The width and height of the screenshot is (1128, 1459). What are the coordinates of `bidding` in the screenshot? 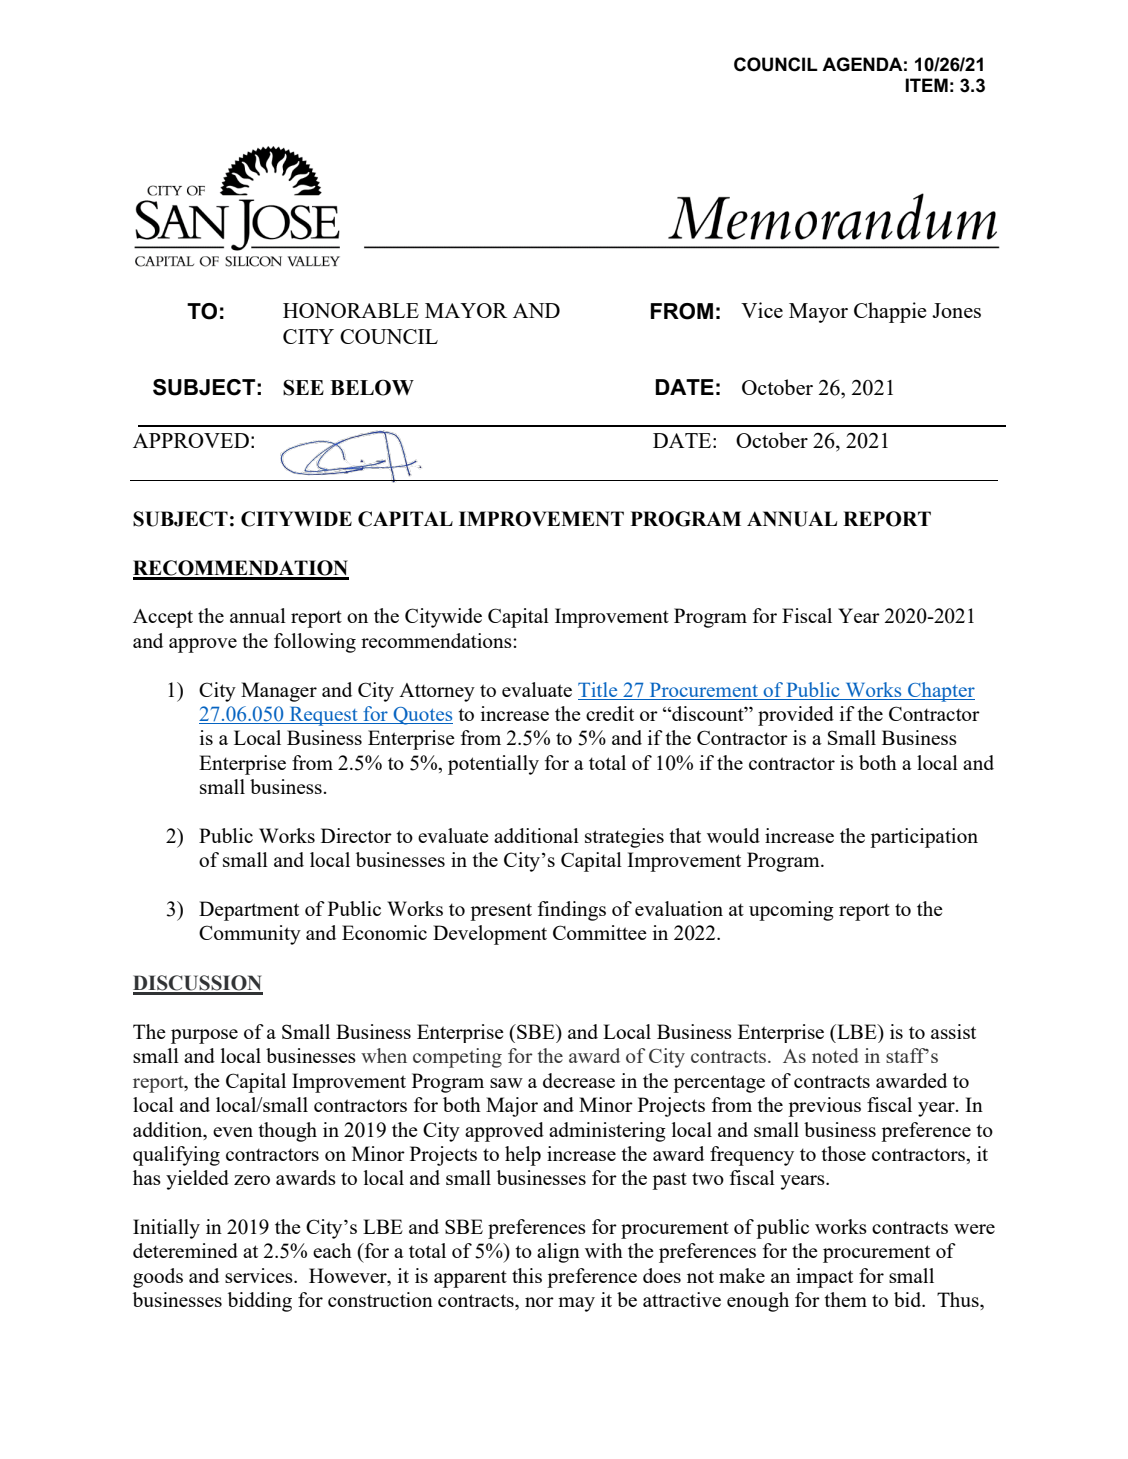 It's located at (260, 1302).
